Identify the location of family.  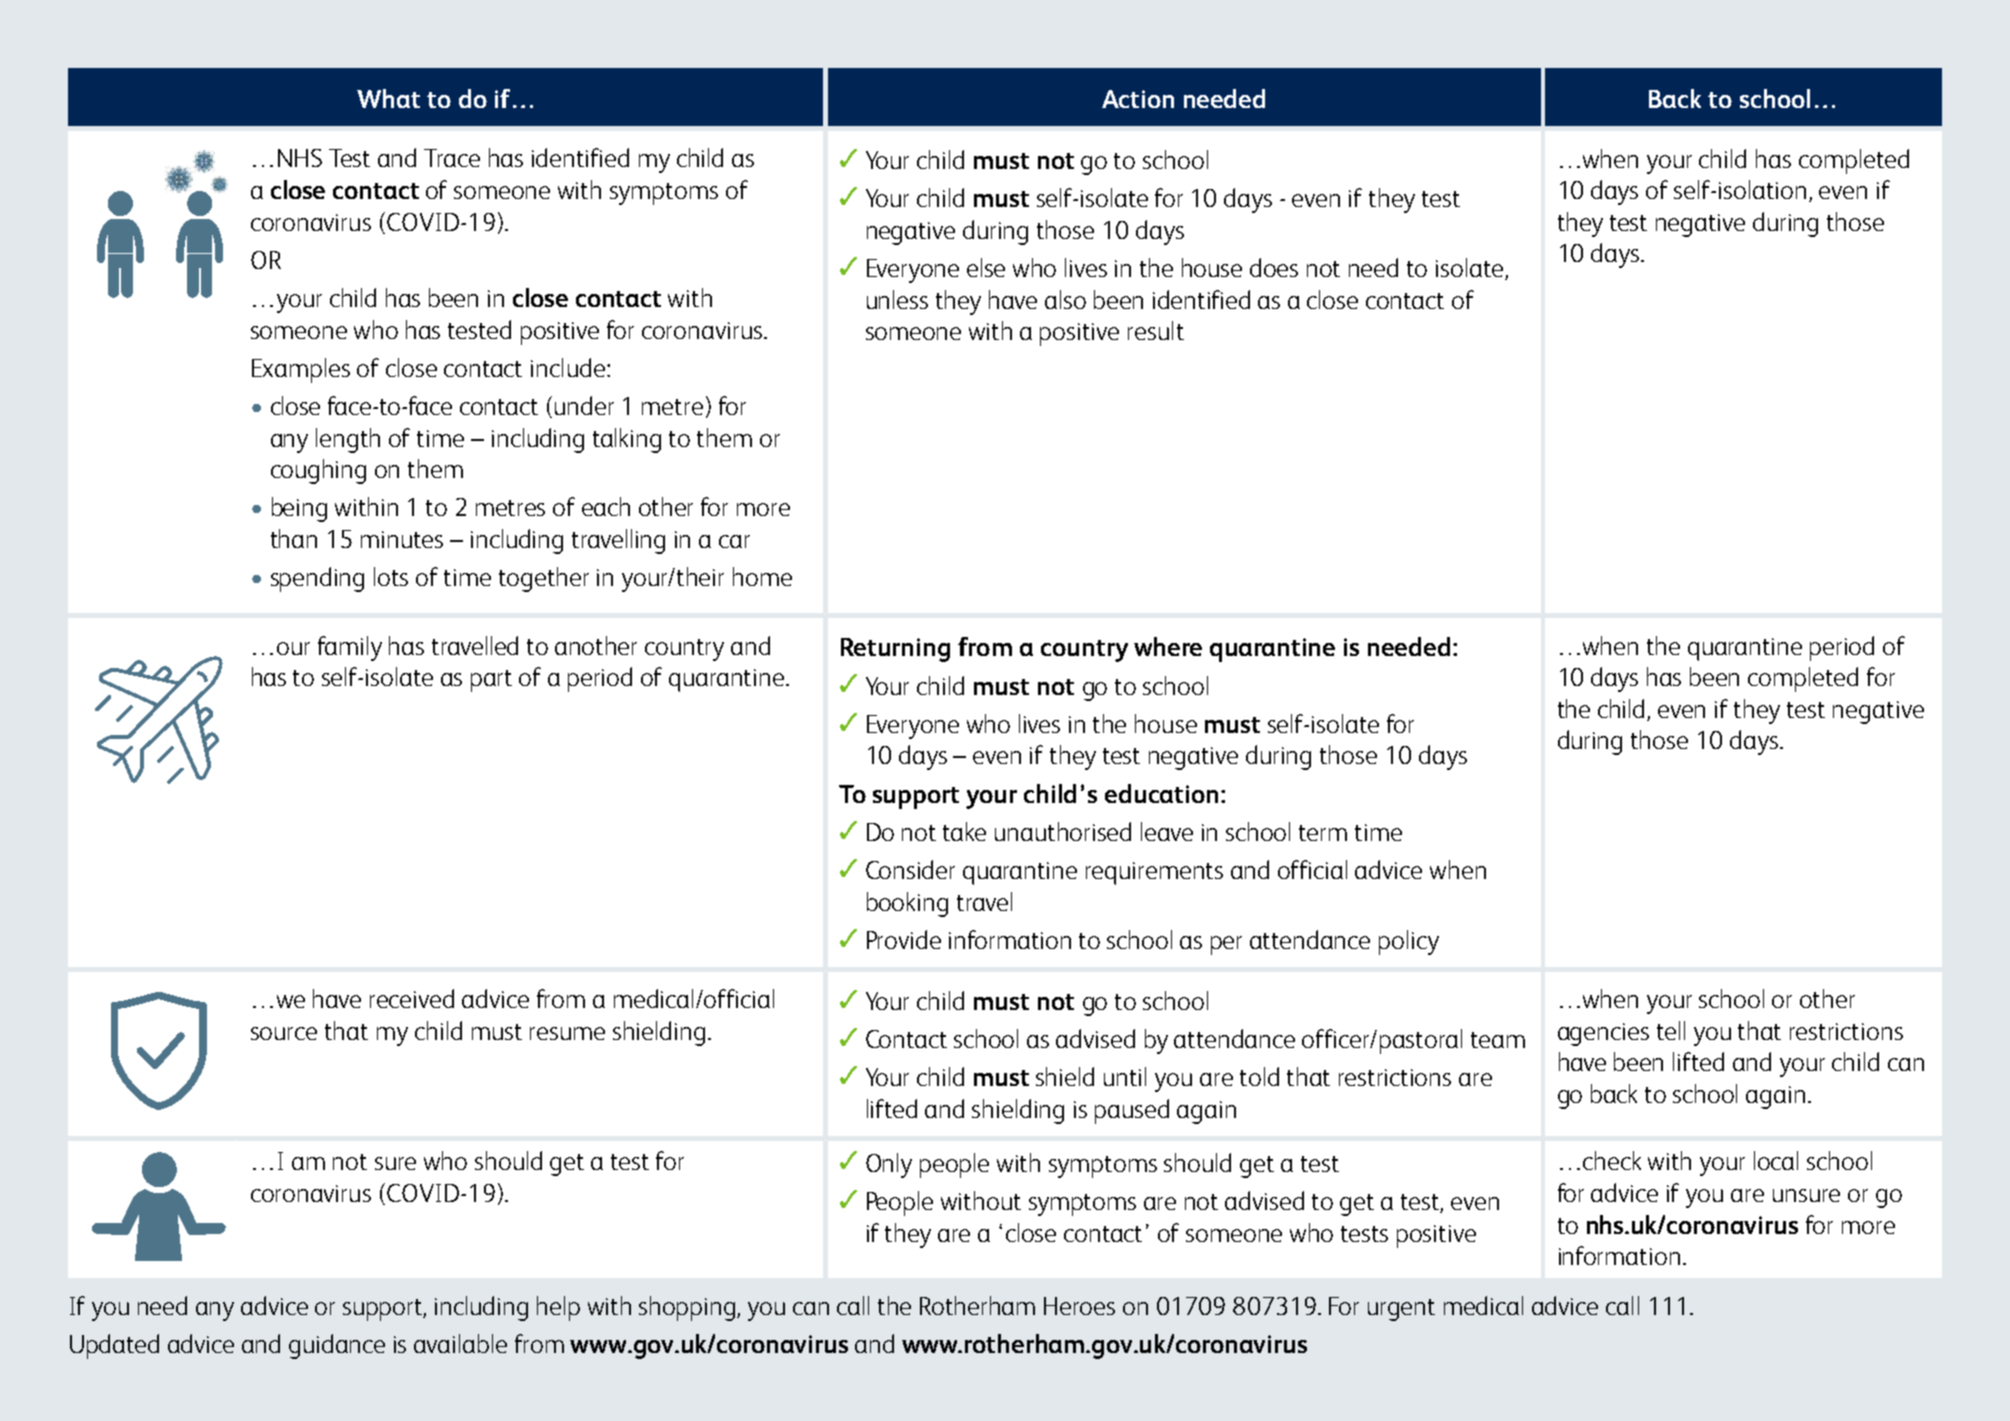
(350, 648).
